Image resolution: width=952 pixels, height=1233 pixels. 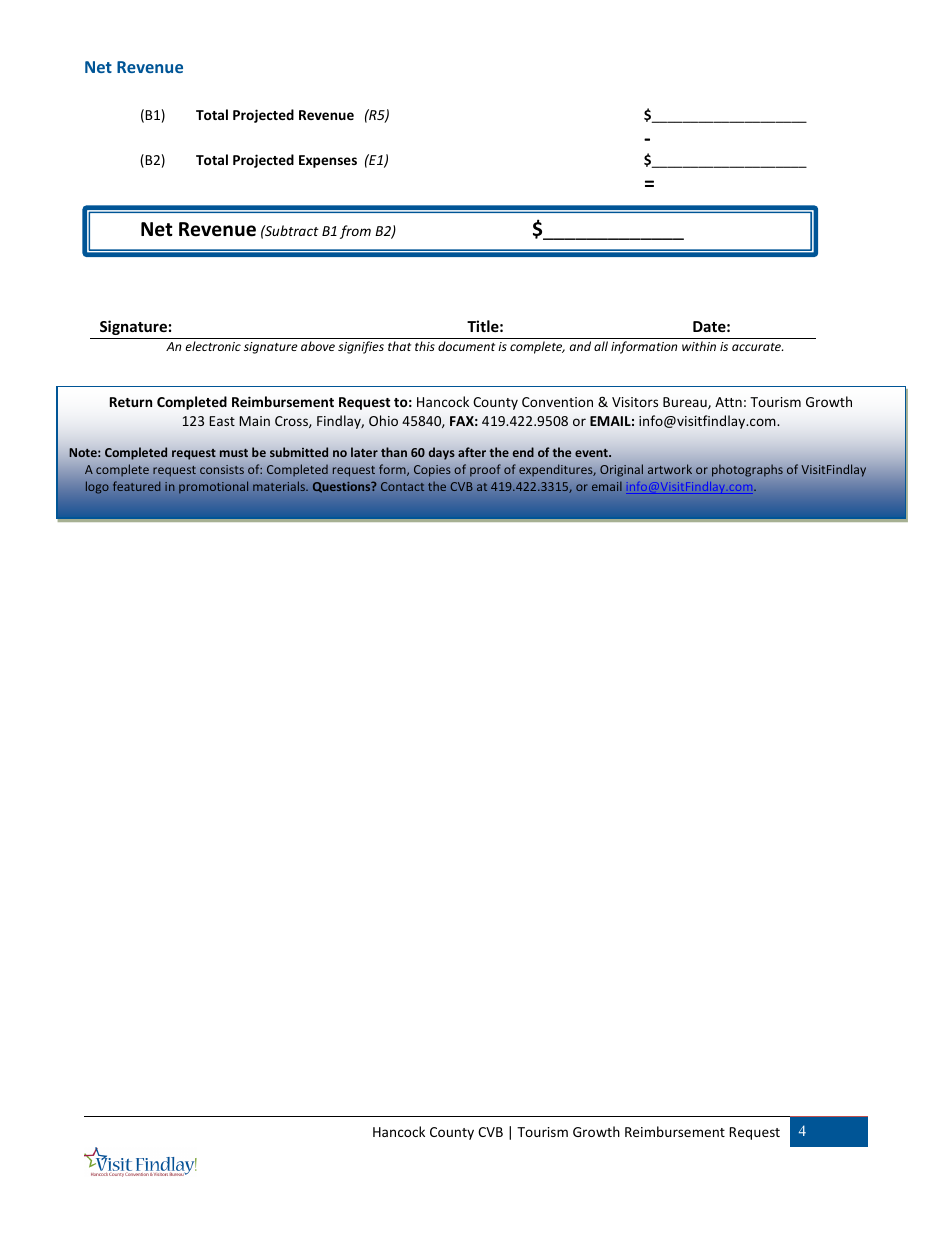 I want to click on featured, so click(x=136, y=486).
